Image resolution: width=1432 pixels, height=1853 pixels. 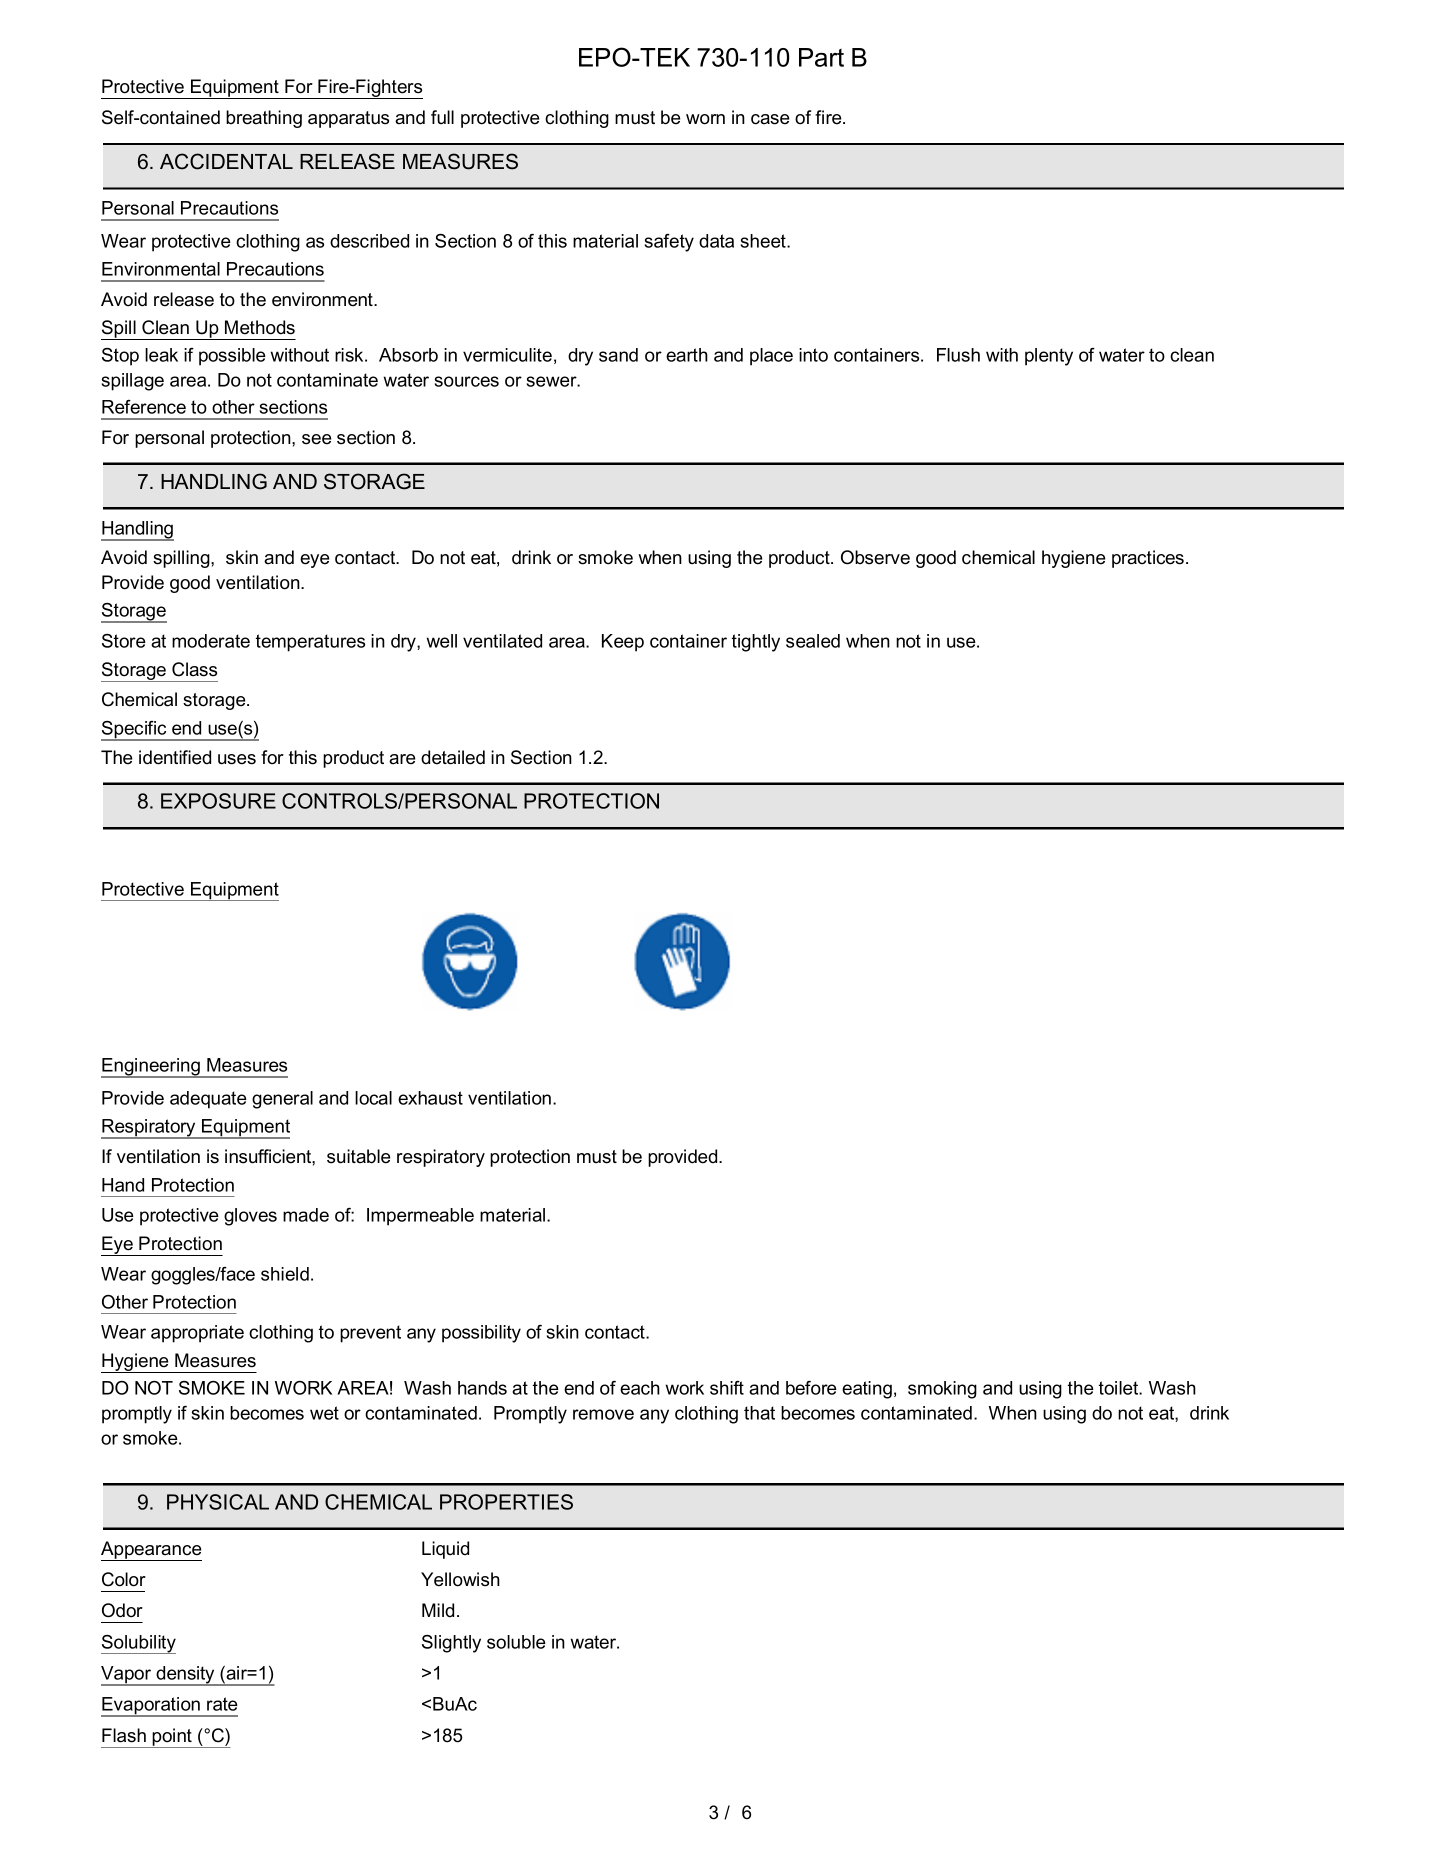 What do you see at coordinates (430, 1098) in the page?
I see `exhaust` at bounding box center [430, 1098].
